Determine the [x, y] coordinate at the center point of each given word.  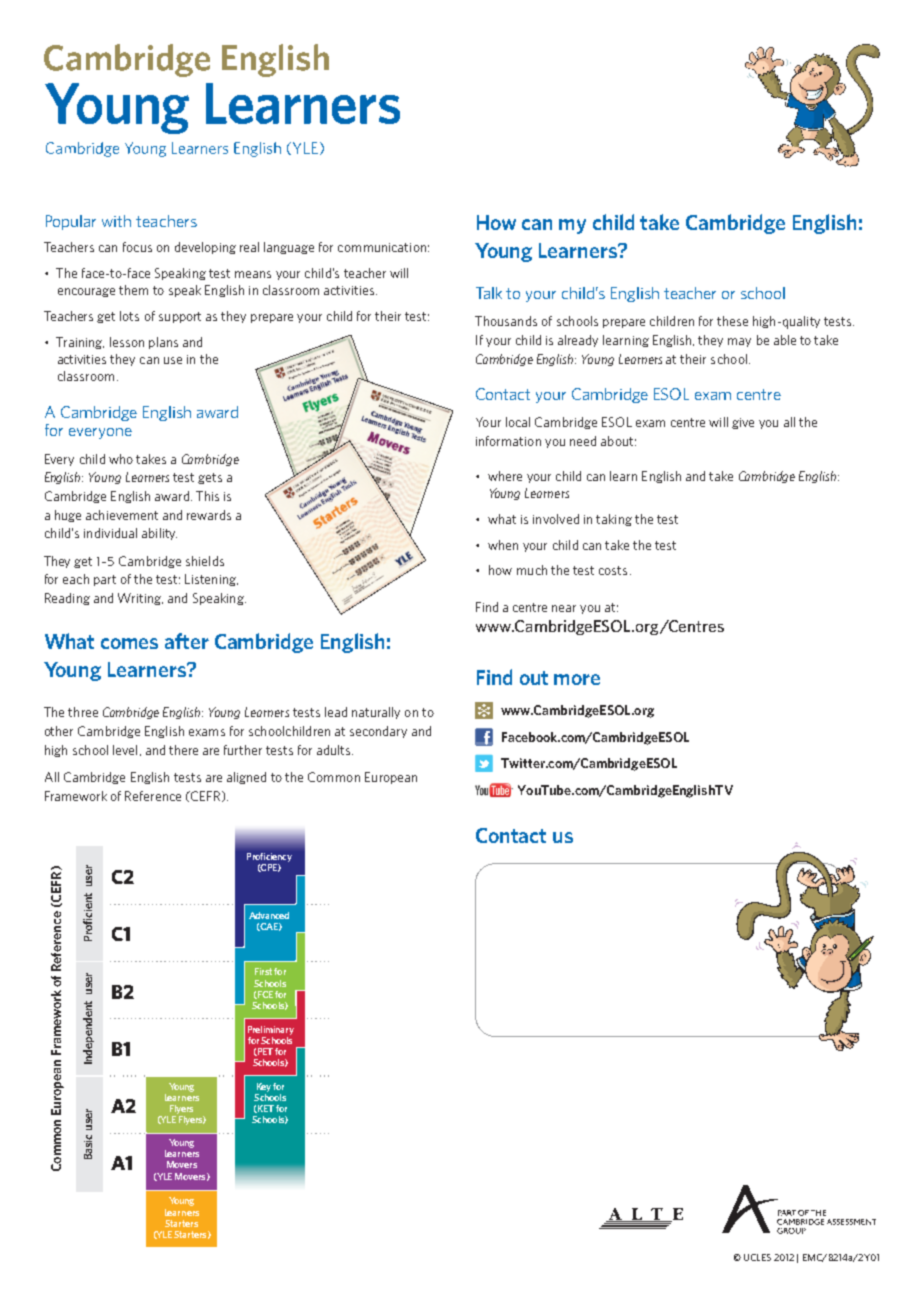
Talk [489, 293]
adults [335, 750]
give [743, 423]
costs [613, 570]
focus [137, 247]
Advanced [269, 915]
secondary [378, 732]
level [125, 750]
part [105, 580]
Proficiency [269, 857]
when [503, 545]
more [577, 679]
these [732, 321]
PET [264, 1052]
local [518, 422]
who [121, 459]
